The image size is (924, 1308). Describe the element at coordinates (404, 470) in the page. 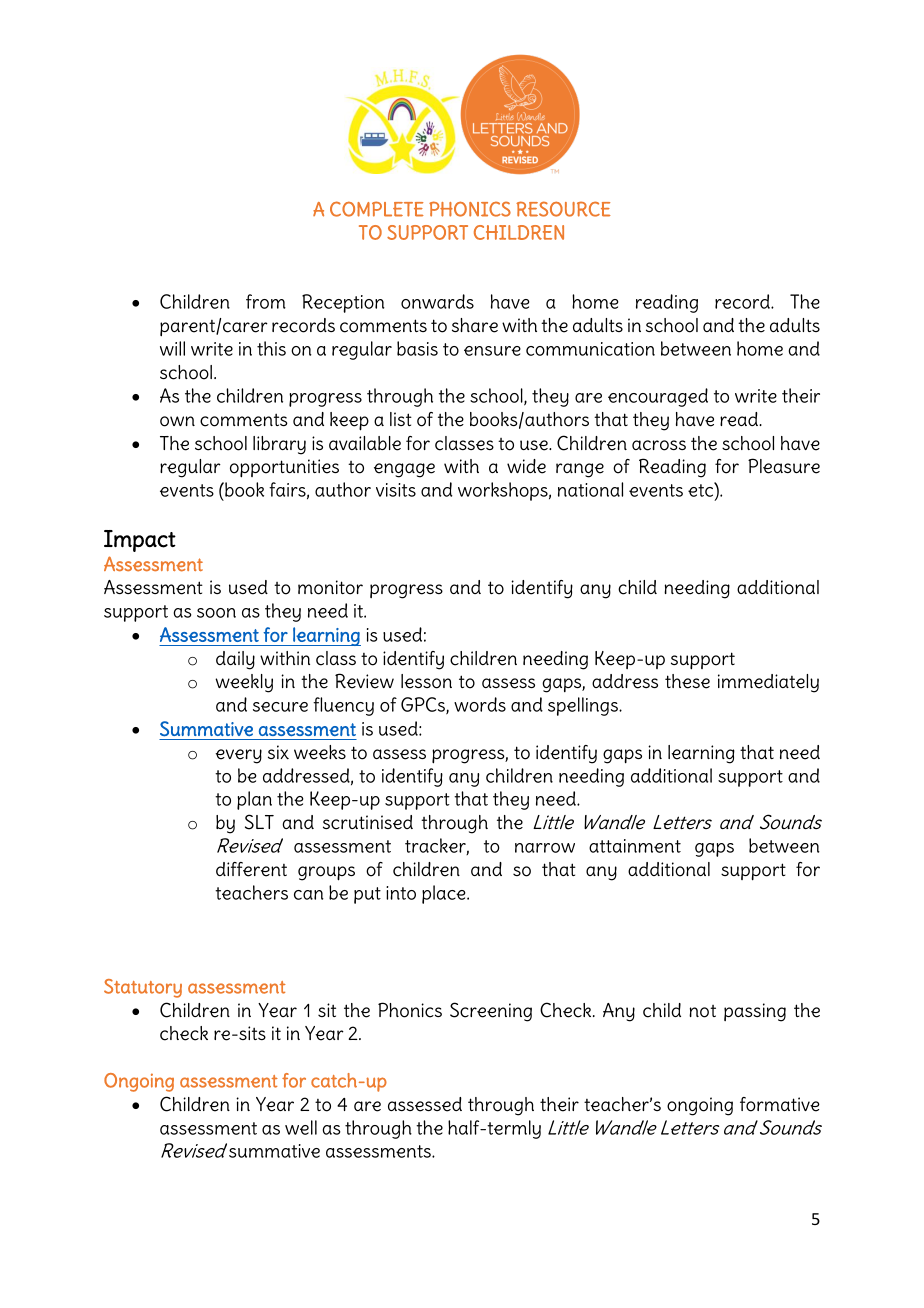

I see `engage` at that location.
